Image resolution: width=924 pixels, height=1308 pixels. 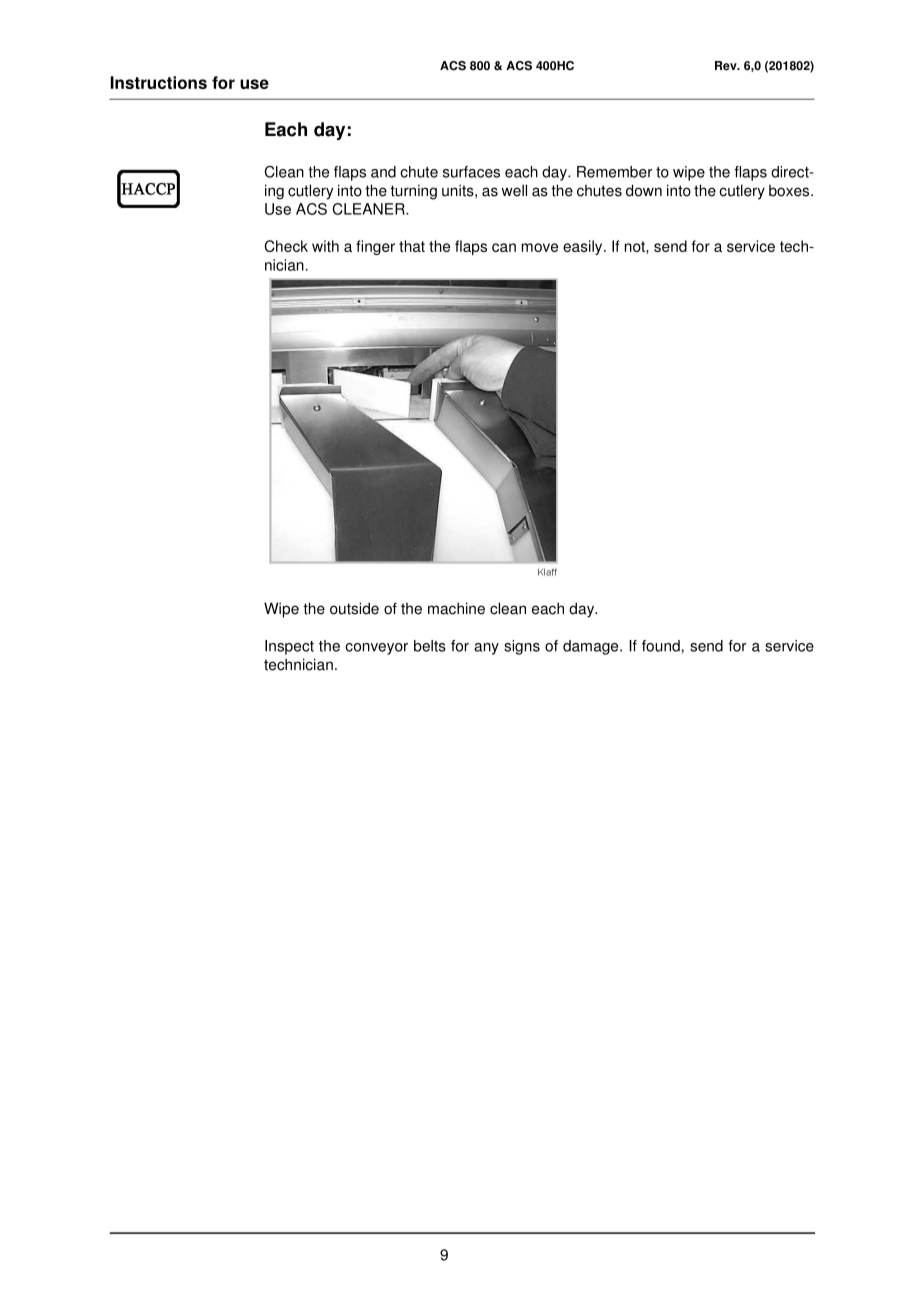 What do you see at coordinates (661, 646) in the image?
I see `found` at bounding box center [661, 646].
